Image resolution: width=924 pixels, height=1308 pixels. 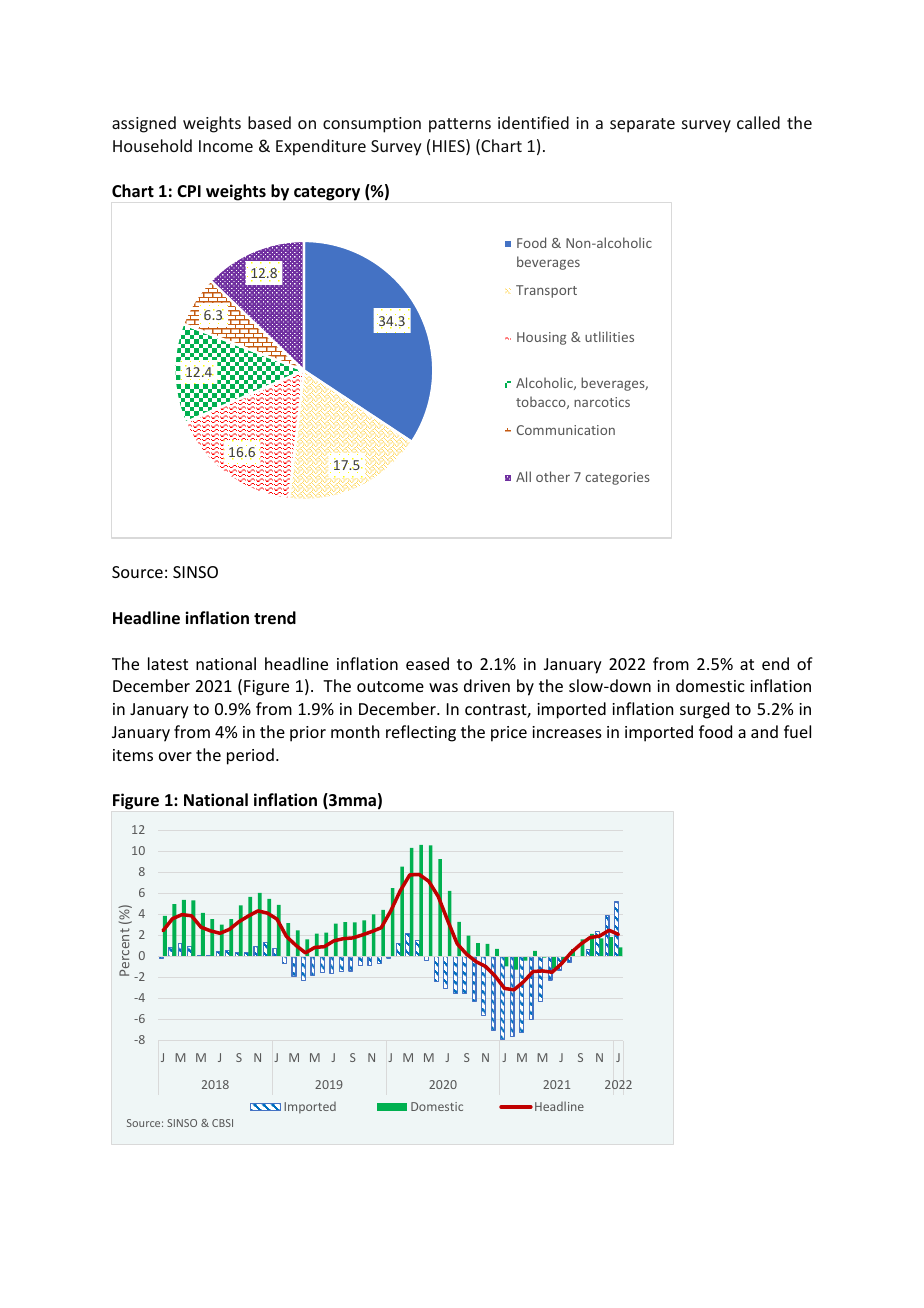 What do you see at coordinates (553, 476) in the document?
I see `other` at bounding box center [553, 476].
